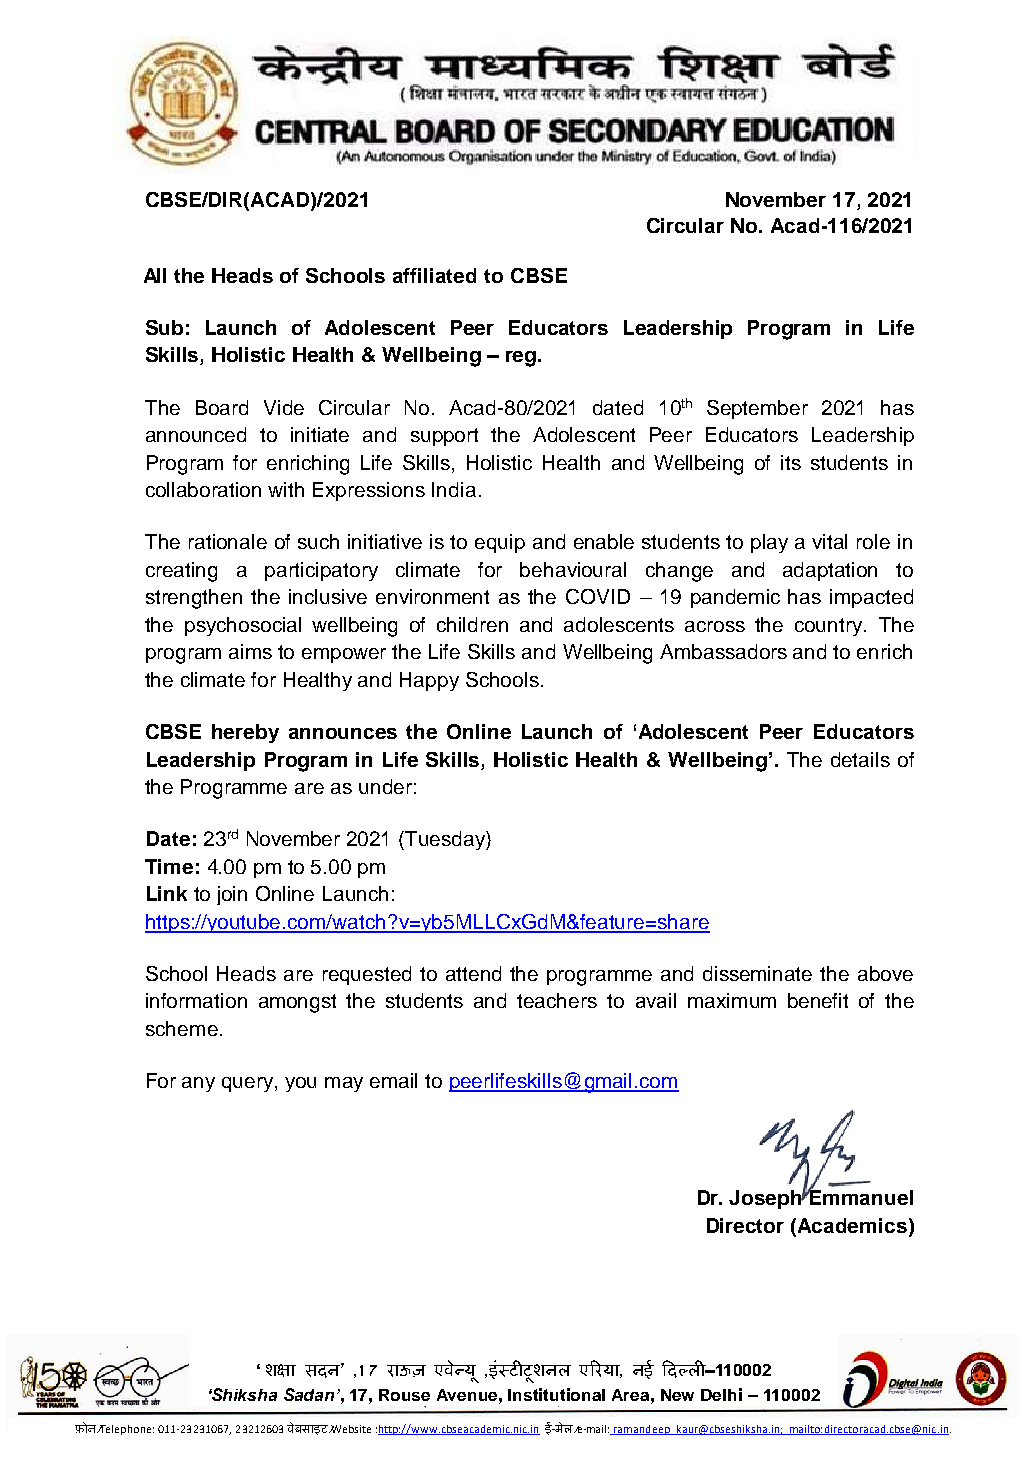 This screenshot has width=1034, height=1463. I want to click on rationale, so click(228, 541).
